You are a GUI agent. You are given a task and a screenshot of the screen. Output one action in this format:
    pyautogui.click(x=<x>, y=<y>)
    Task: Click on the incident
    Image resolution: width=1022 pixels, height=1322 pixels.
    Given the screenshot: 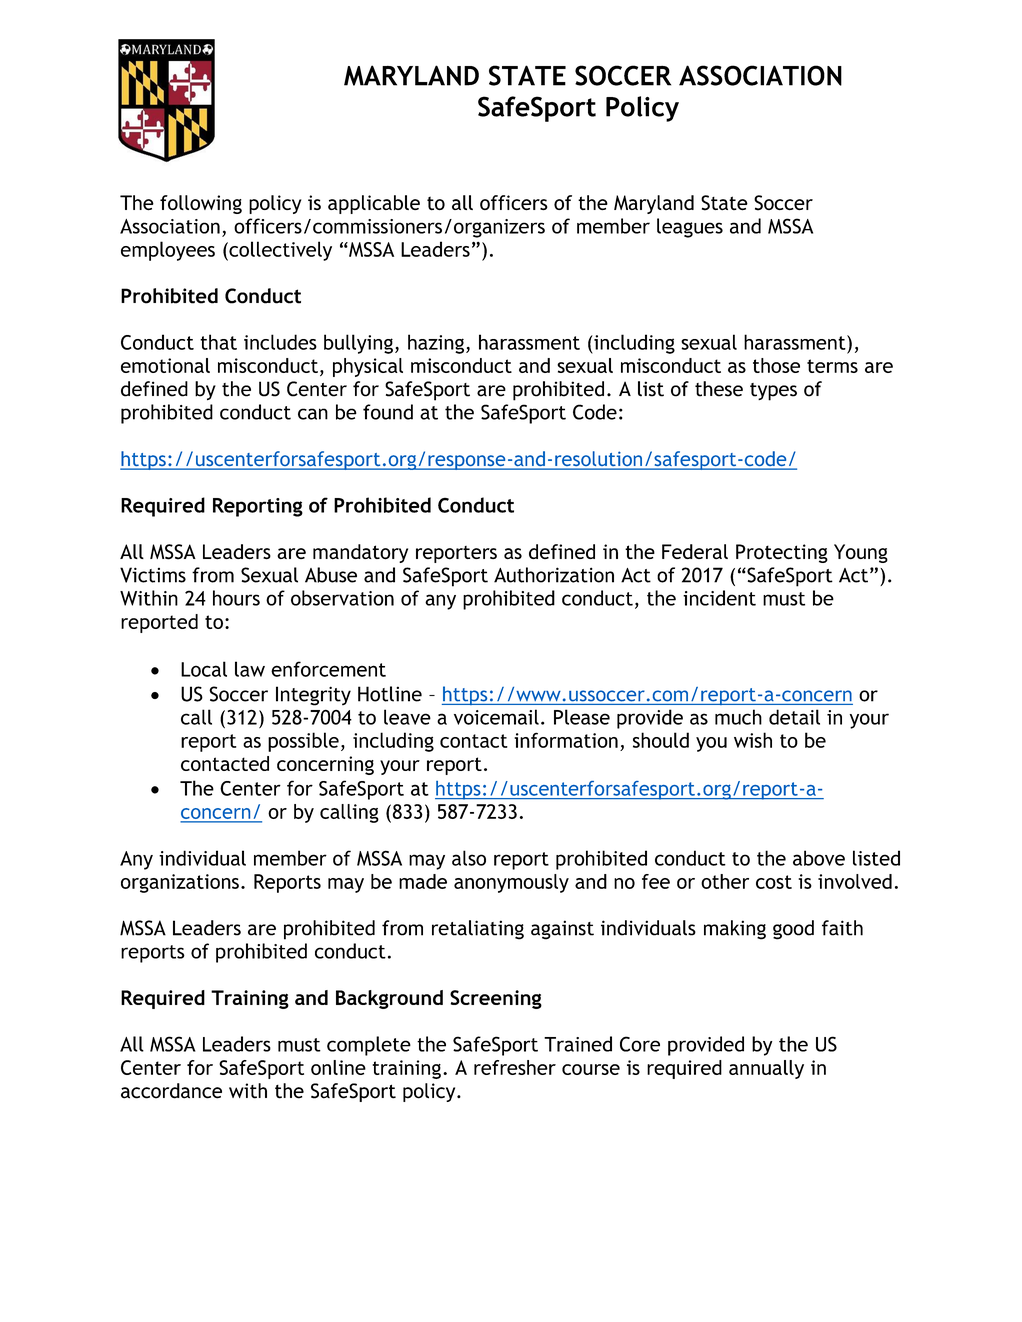 What is the action you would take?
    pyautogui.click(x=719, y=598)
